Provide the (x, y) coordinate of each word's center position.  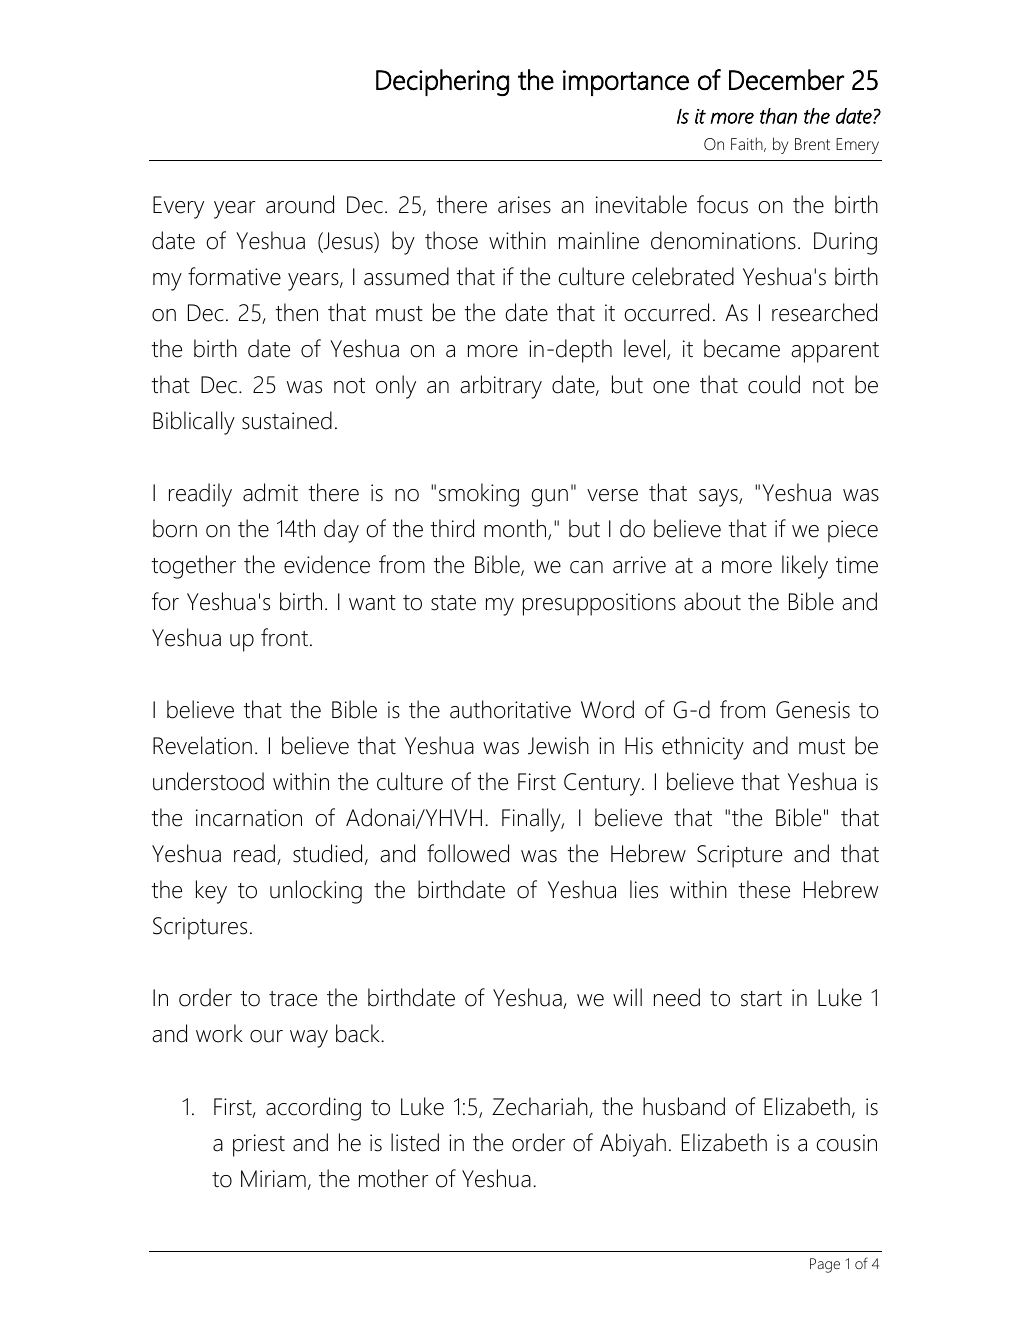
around (300, 204)
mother (394, 1178)
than (778, 116)
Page (825, 1265)
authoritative (510, 709)
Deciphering (442, 82)
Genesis (813, 710)
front (284, 637)
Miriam (273, 1179)
